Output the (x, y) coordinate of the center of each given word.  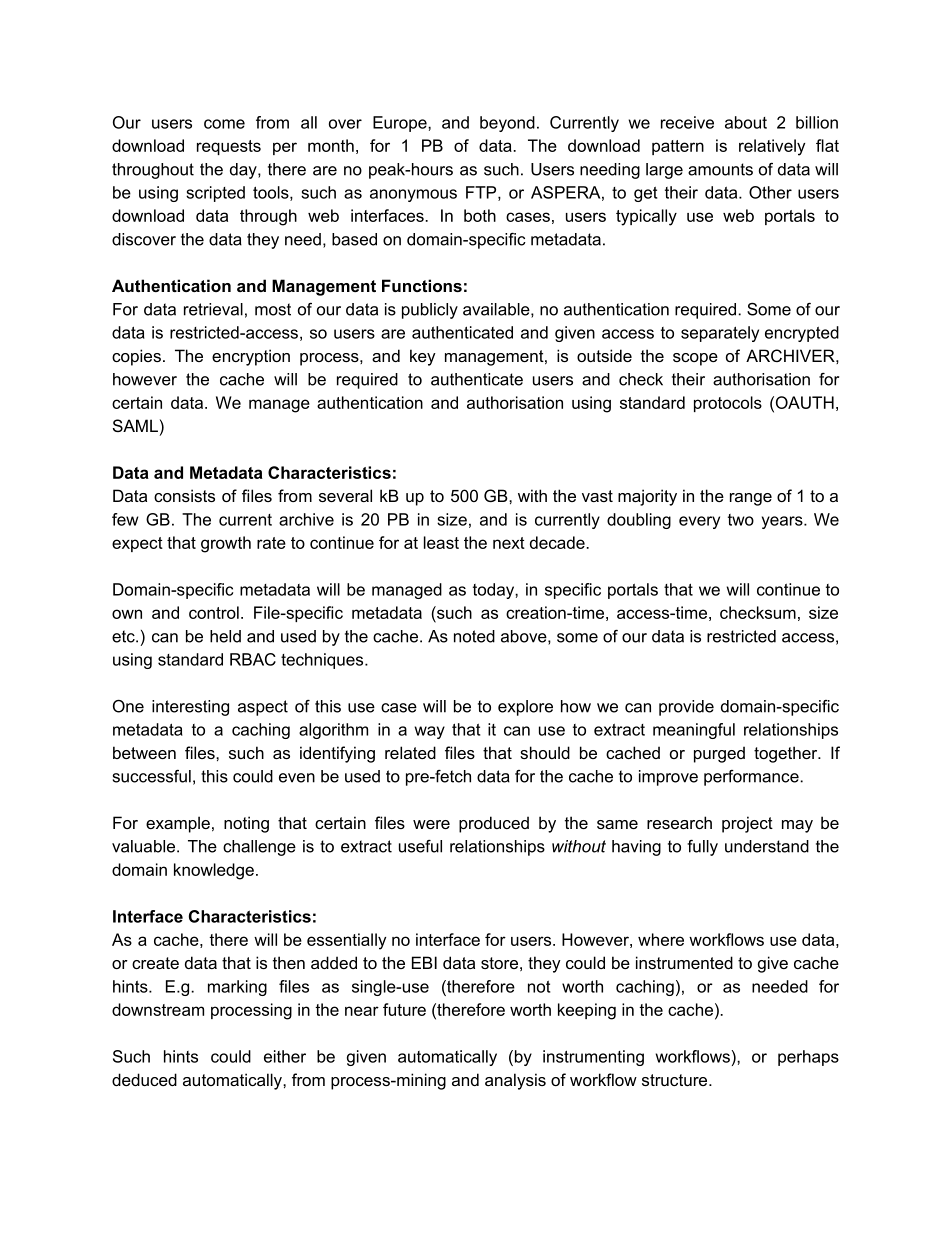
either (285, 1056)
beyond (507, 124)
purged (719, 754)
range (751, 499)
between (144, 752)
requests (229, 147)
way (430, 732)
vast (597, 496)
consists (184, 495)
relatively (772, 147)
